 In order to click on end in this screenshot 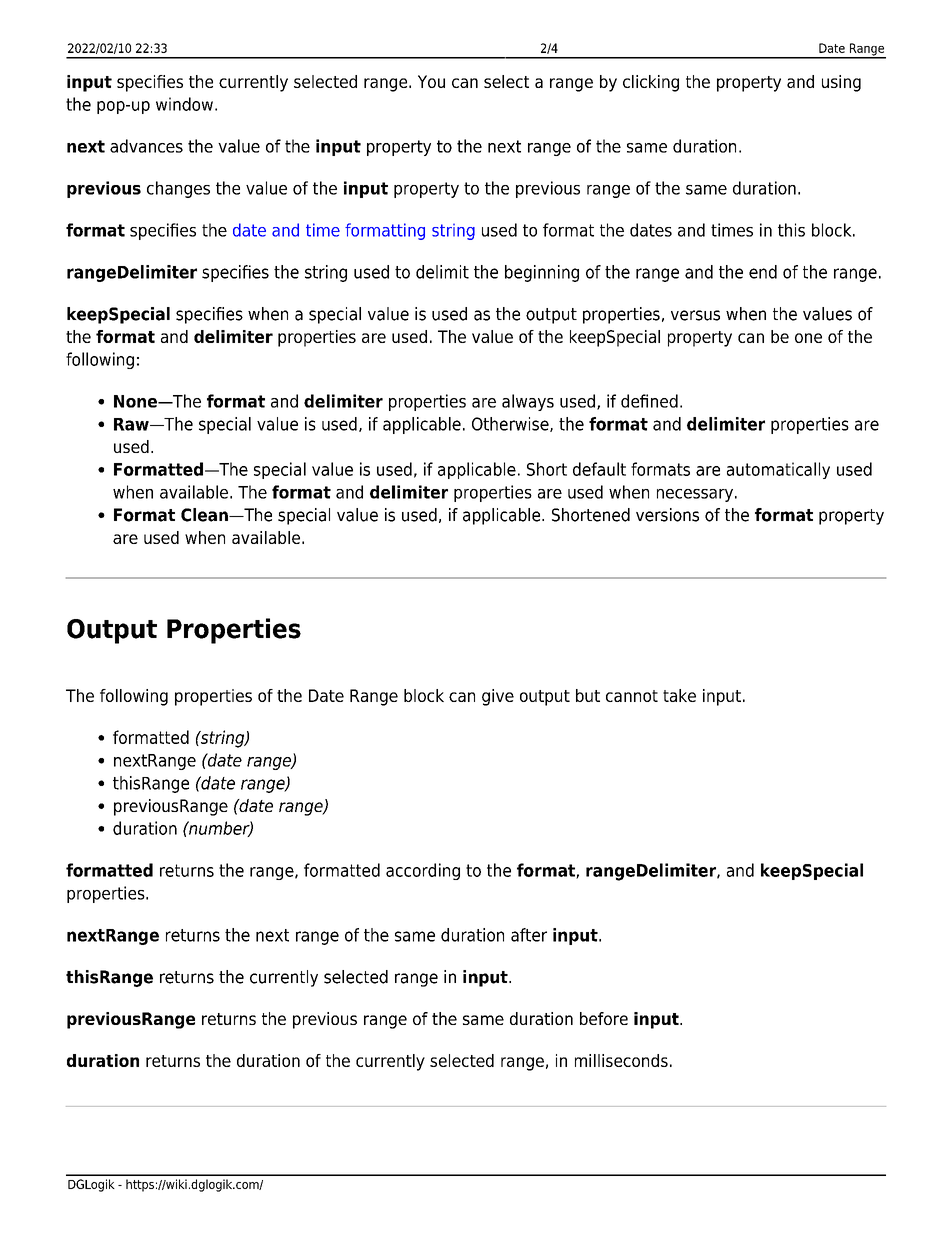, I will do `click(763, 272)`.
